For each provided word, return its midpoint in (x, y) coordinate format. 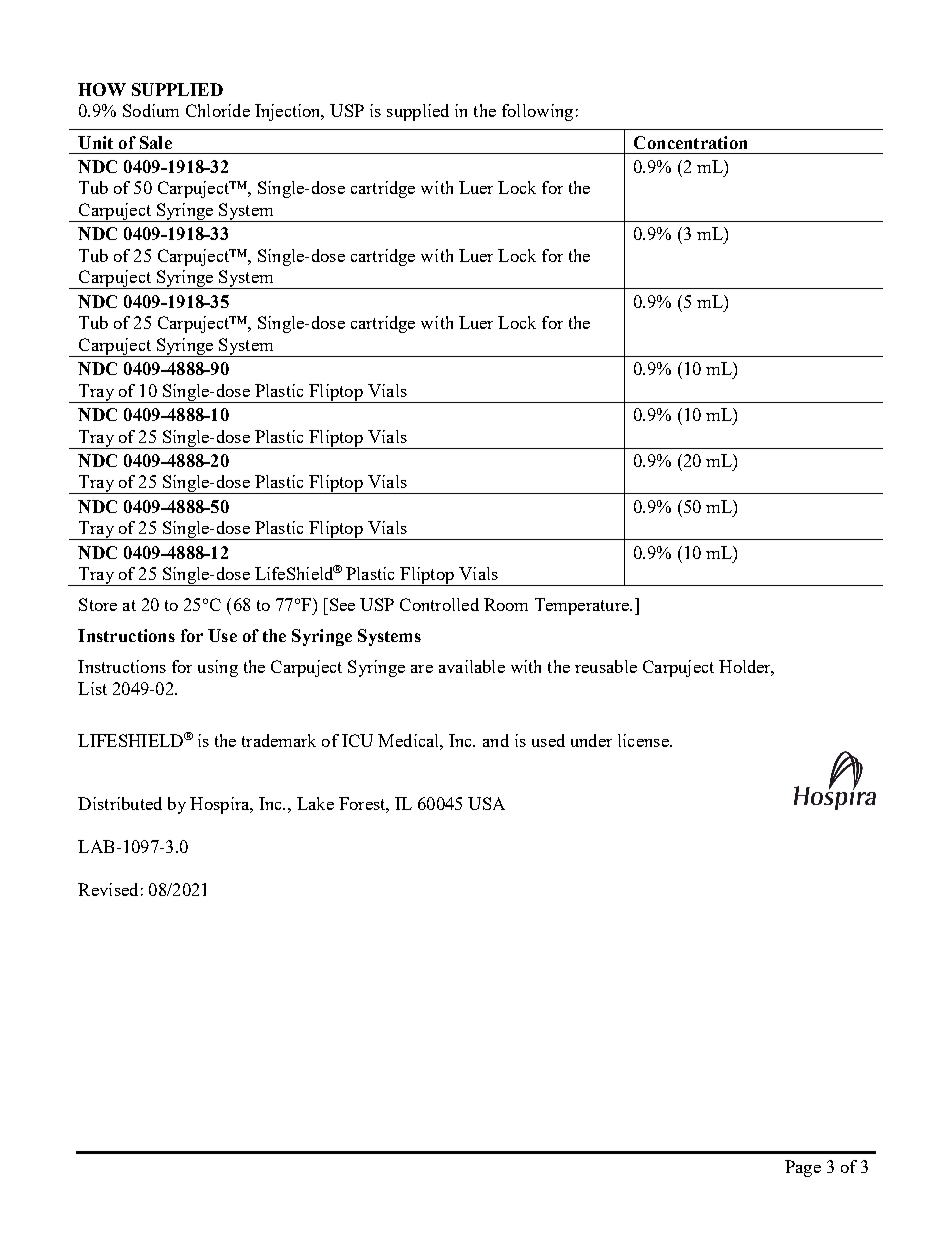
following (537, 112)
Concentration (690, 142)
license (644, 740)
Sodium (151, 110)
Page (803, 1168)
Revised (108, 889)
